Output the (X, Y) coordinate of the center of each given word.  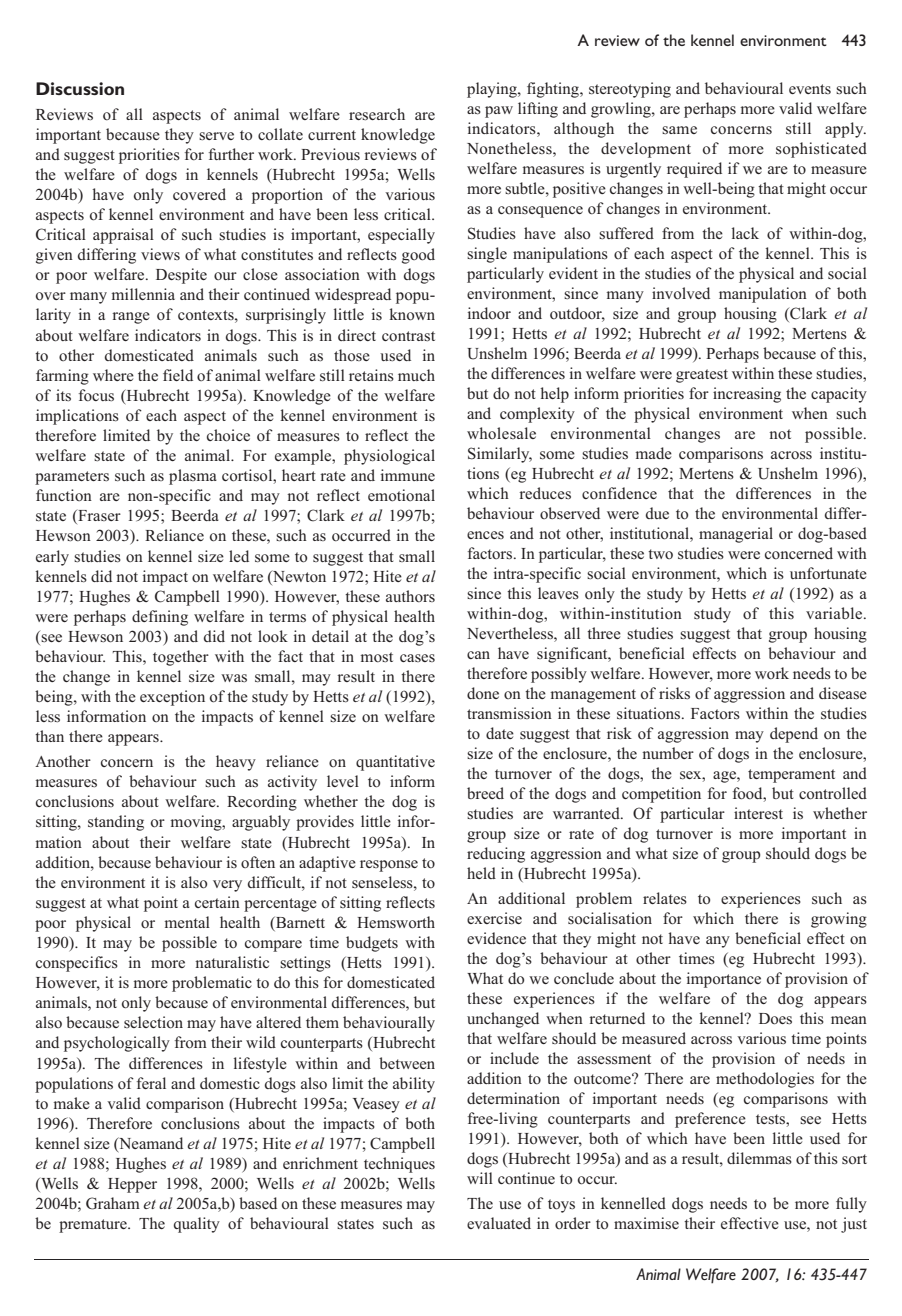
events (810, 89)
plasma (193, 477)
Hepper (132, 1185)
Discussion (80, 88)
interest (758, 813)
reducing (496, 855)
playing (493, 90)
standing (116, 823)
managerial (736, 535)
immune (408, 475)
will (480, 1178)
